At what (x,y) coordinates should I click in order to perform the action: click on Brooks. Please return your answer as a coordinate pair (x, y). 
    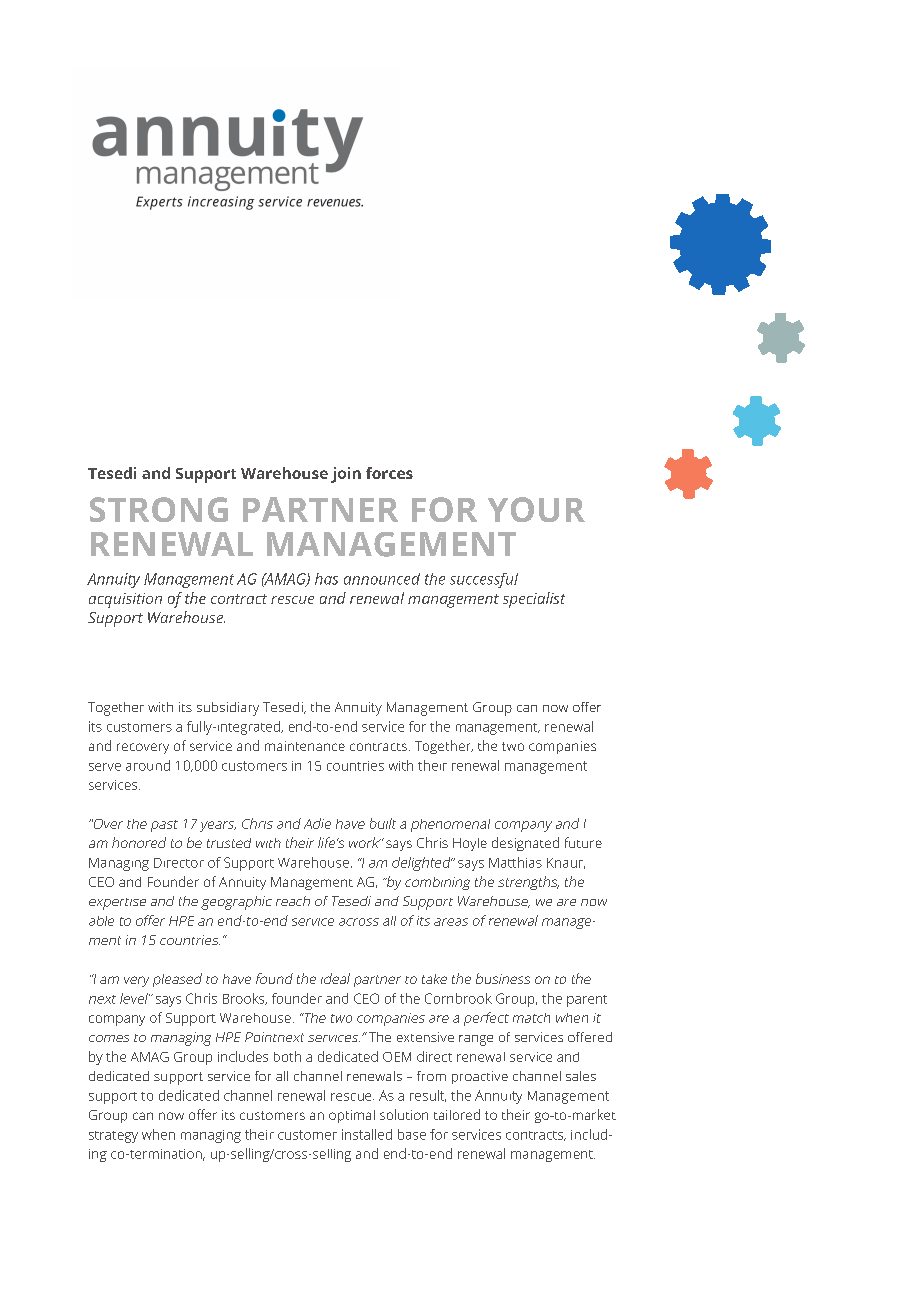
    Looking at the image, I should click on (245, 999).
